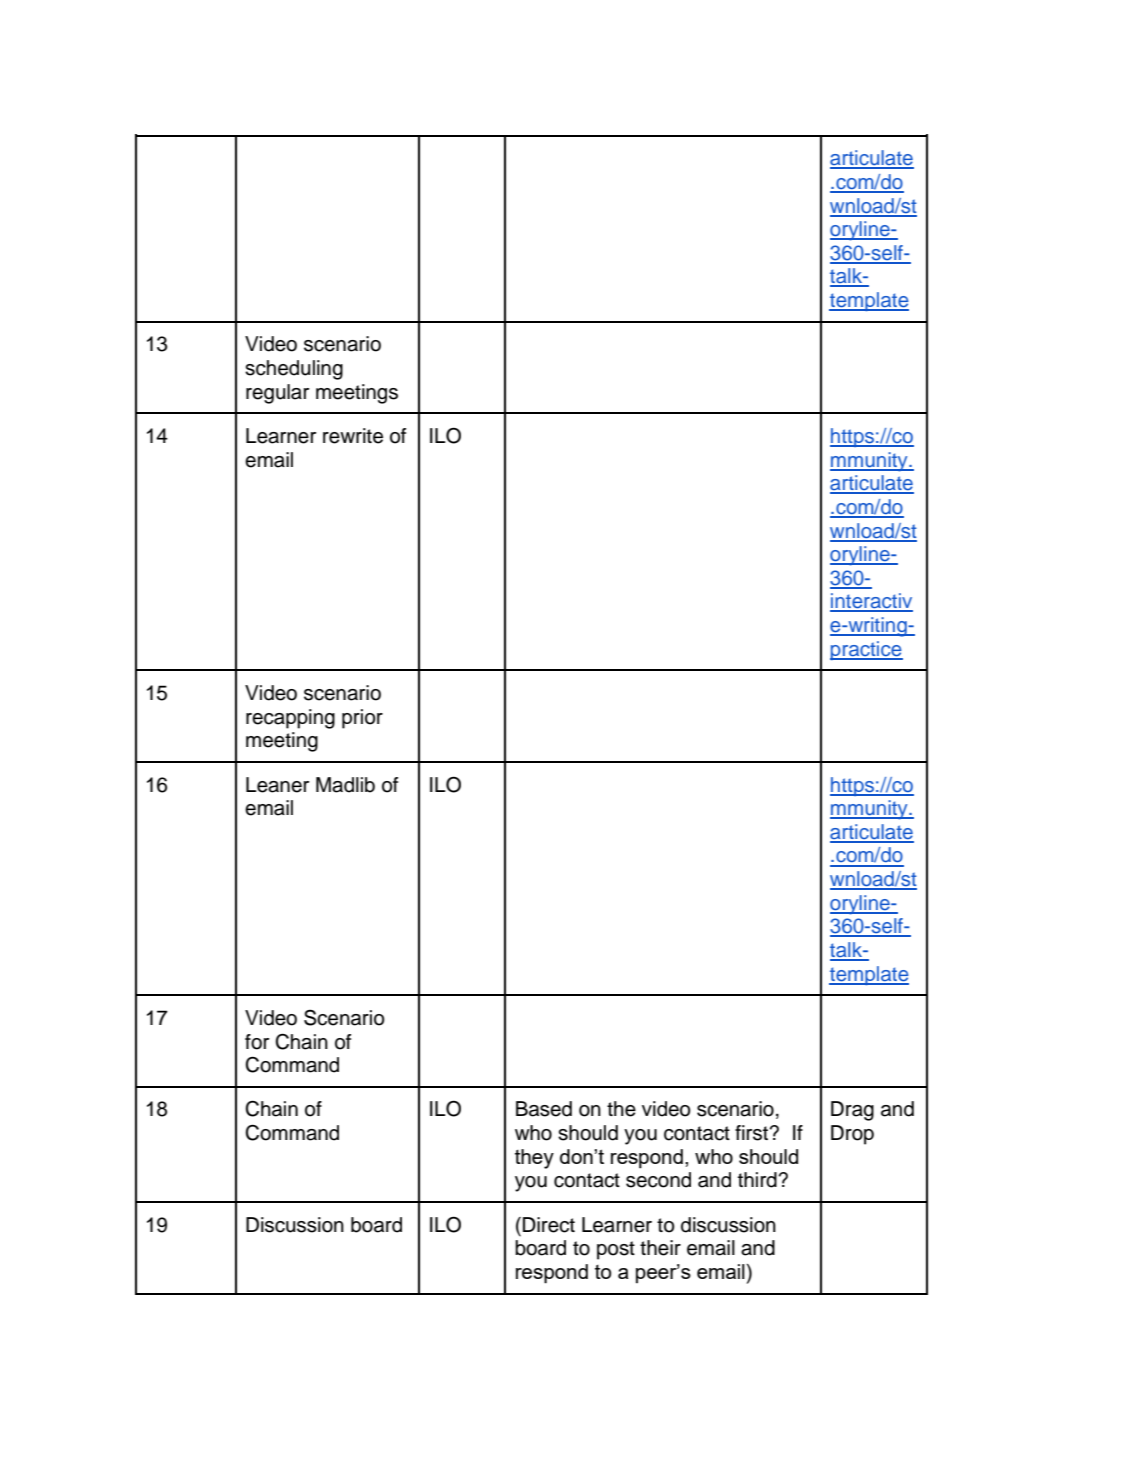  Describe the element at coordinates (290, 719) in the screenshot. I see `recapping` at that location.
